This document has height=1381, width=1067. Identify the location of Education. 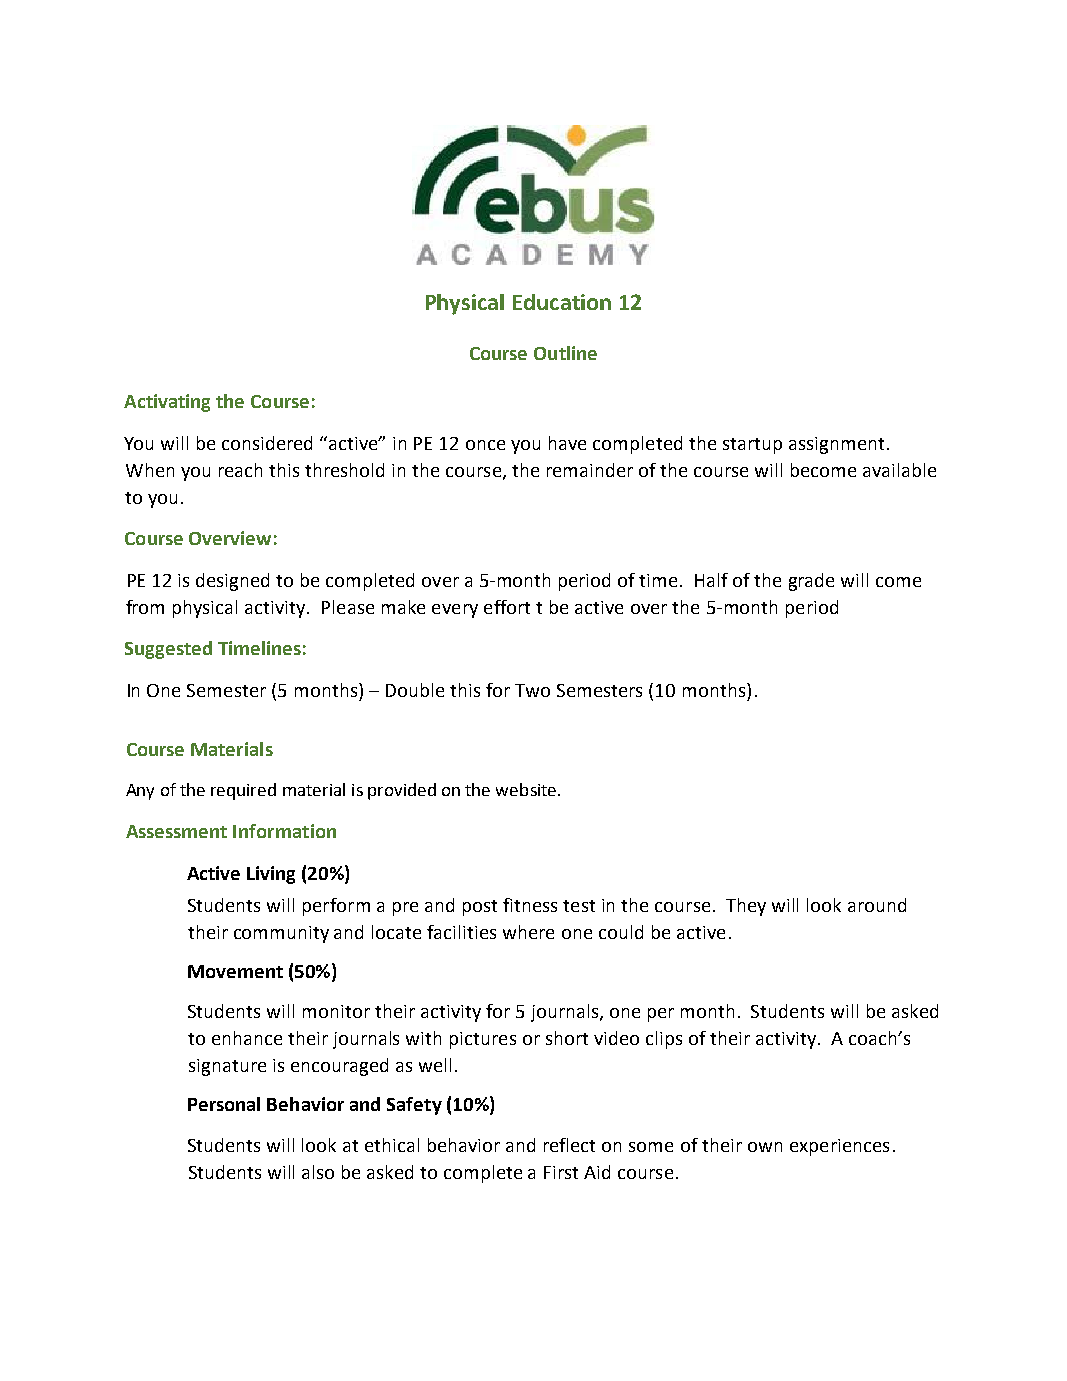
(562, 302).
